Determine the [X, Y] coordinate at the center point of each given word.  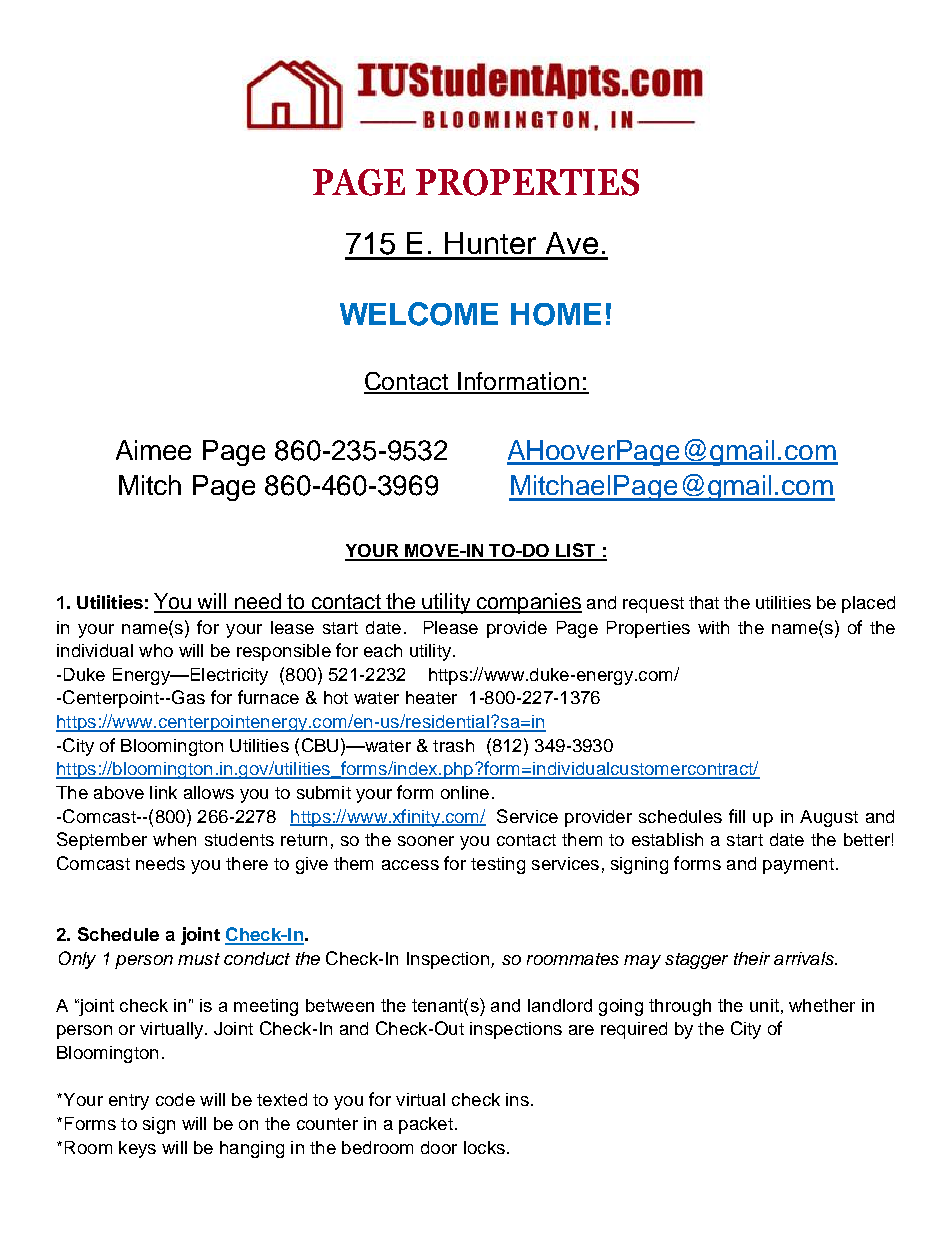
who [156, 650]
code [175, 1099]
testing [498, 865]
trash [453, 745]
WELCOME [419, 314]
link [163, 792]
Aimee [153, 450]
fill [737, 816]
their [752, 958]
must [199, 959]
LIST [576, 551]
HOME [556, 314]
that [704, 602]
